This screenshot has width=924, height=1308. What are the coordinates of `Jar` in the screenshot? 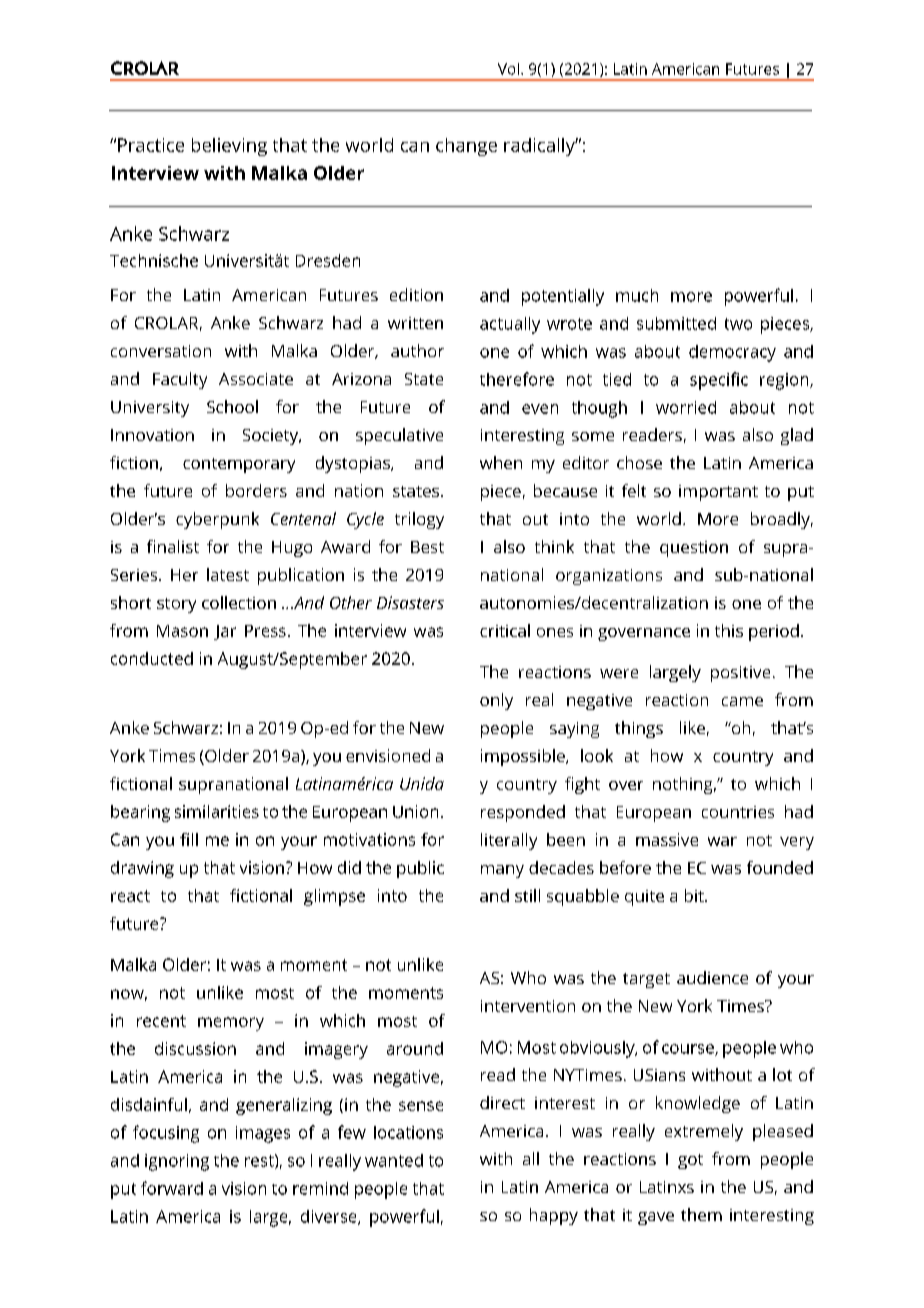 It's located at (225, 632).
